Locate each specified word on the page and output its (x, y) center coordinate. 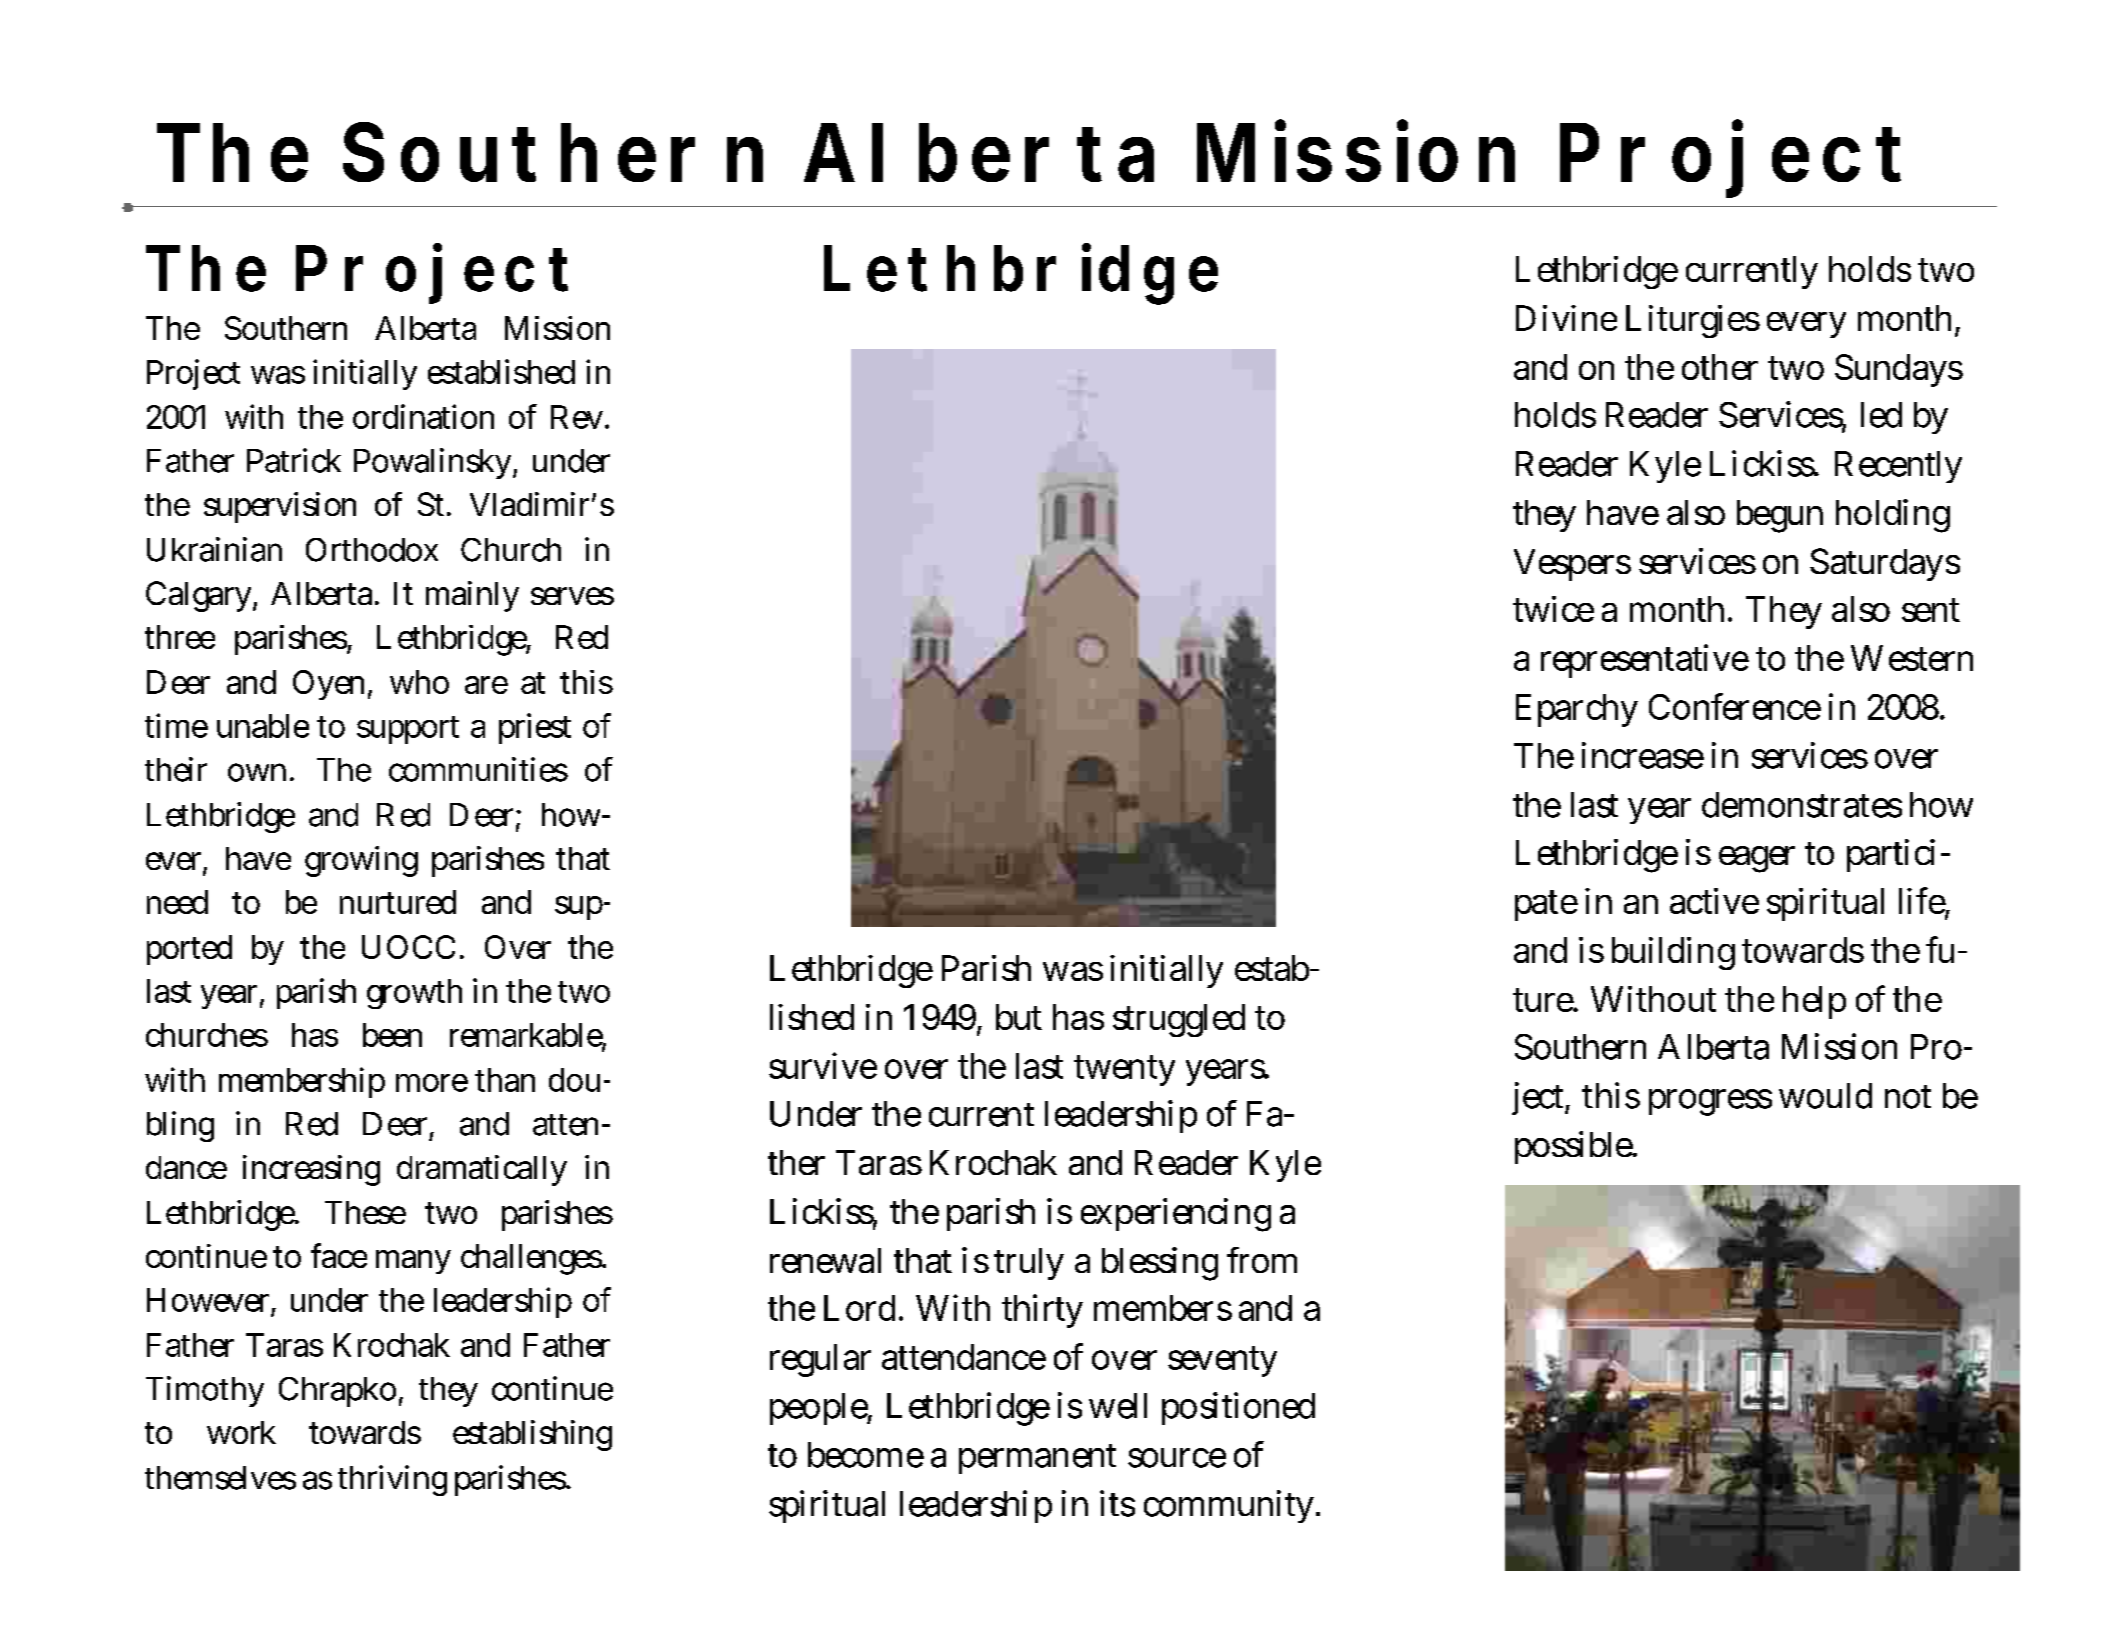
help (1814, 1002)
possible (1575, 1147)
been (392, 1035)
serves (572, 596)
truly (1029, 1264)
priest (535, 728)
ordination (423, 416)
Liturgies (1693, 321)
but (1019, 1017)
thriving (392, 1480)
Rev (577, 417)
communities (478, 769)
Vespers (1572, 565)
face (339, 1255)
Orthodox (372, 550)
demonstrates (1802, 805)
